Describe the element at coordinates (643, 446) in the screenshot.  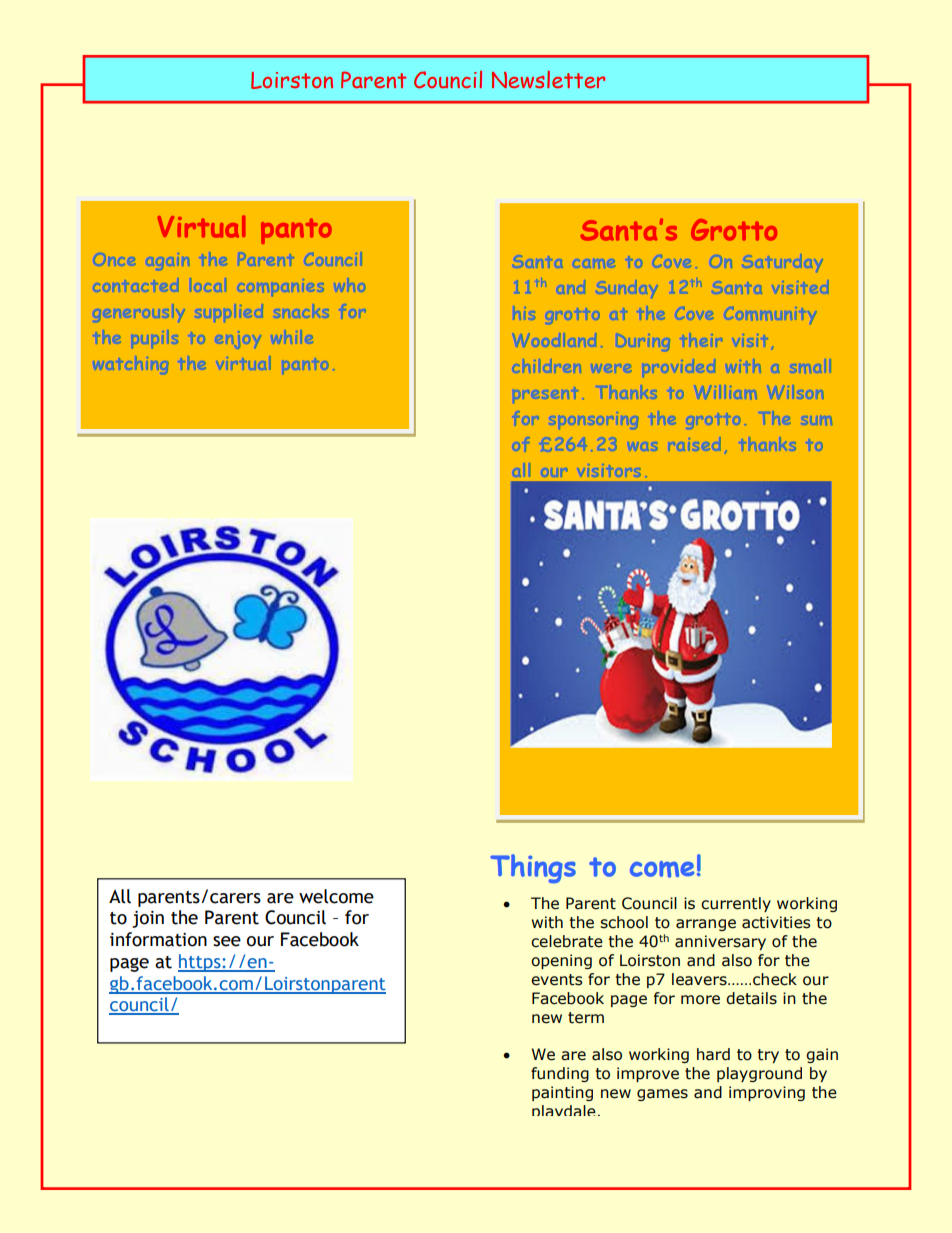
I see `was` at that location.
